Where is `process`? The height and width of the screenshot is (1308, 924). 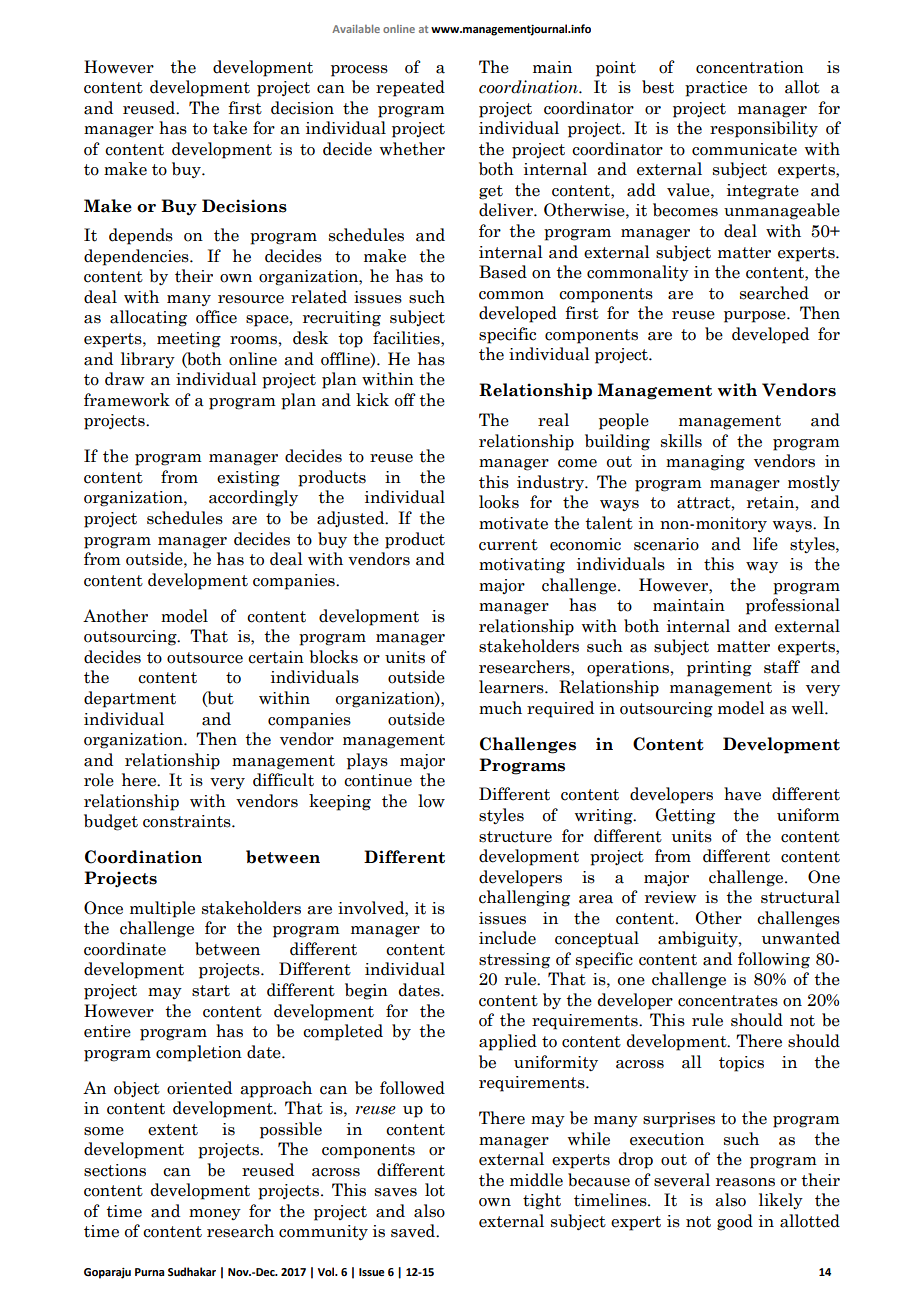
process is located at coordinates (359, 71).
